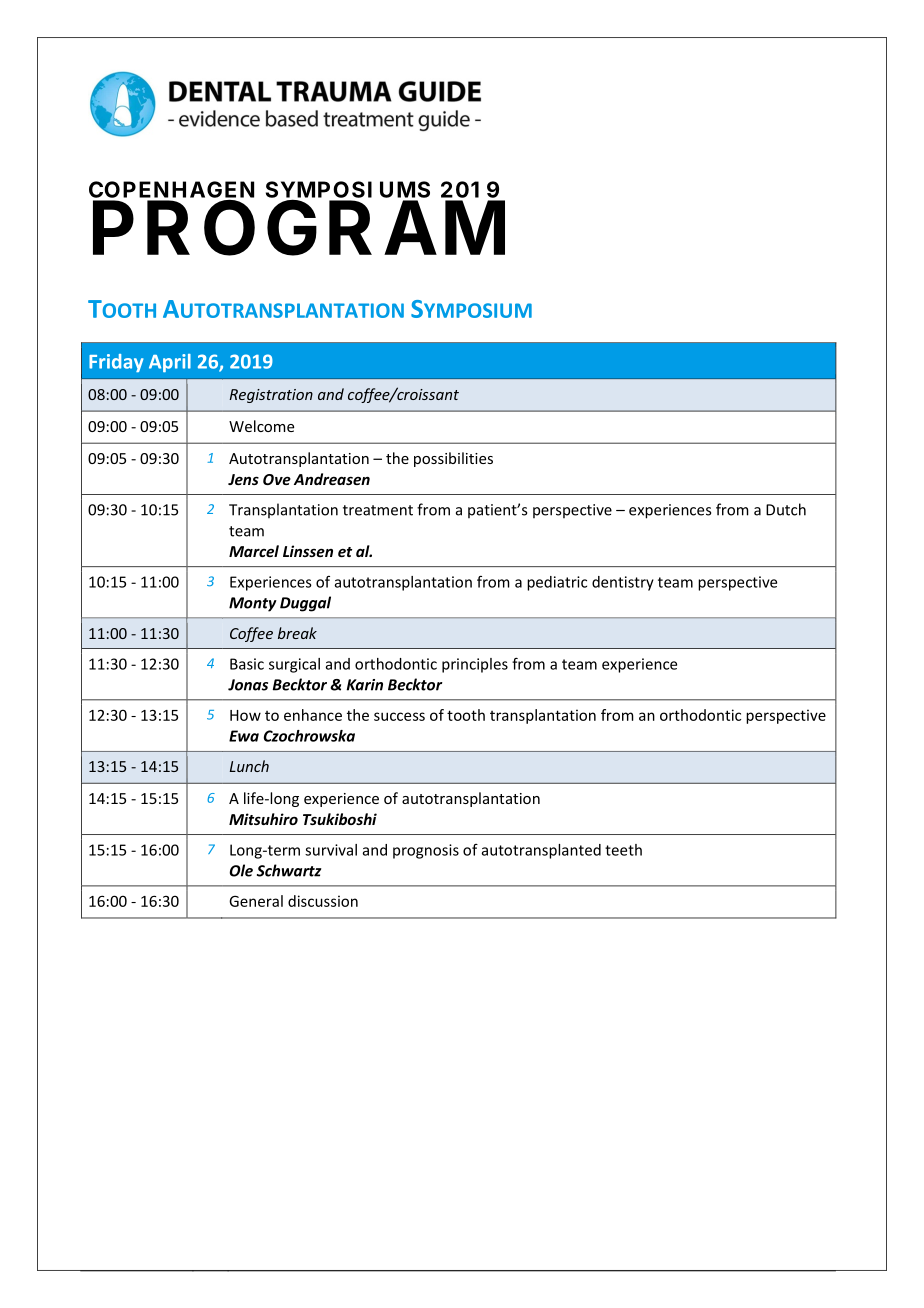 The height and width of the screenshot is (1308, 924). What do you see at coordinates (241, 870) in the screenshot?
I see `Ole` at bounding box center [241, 870].
